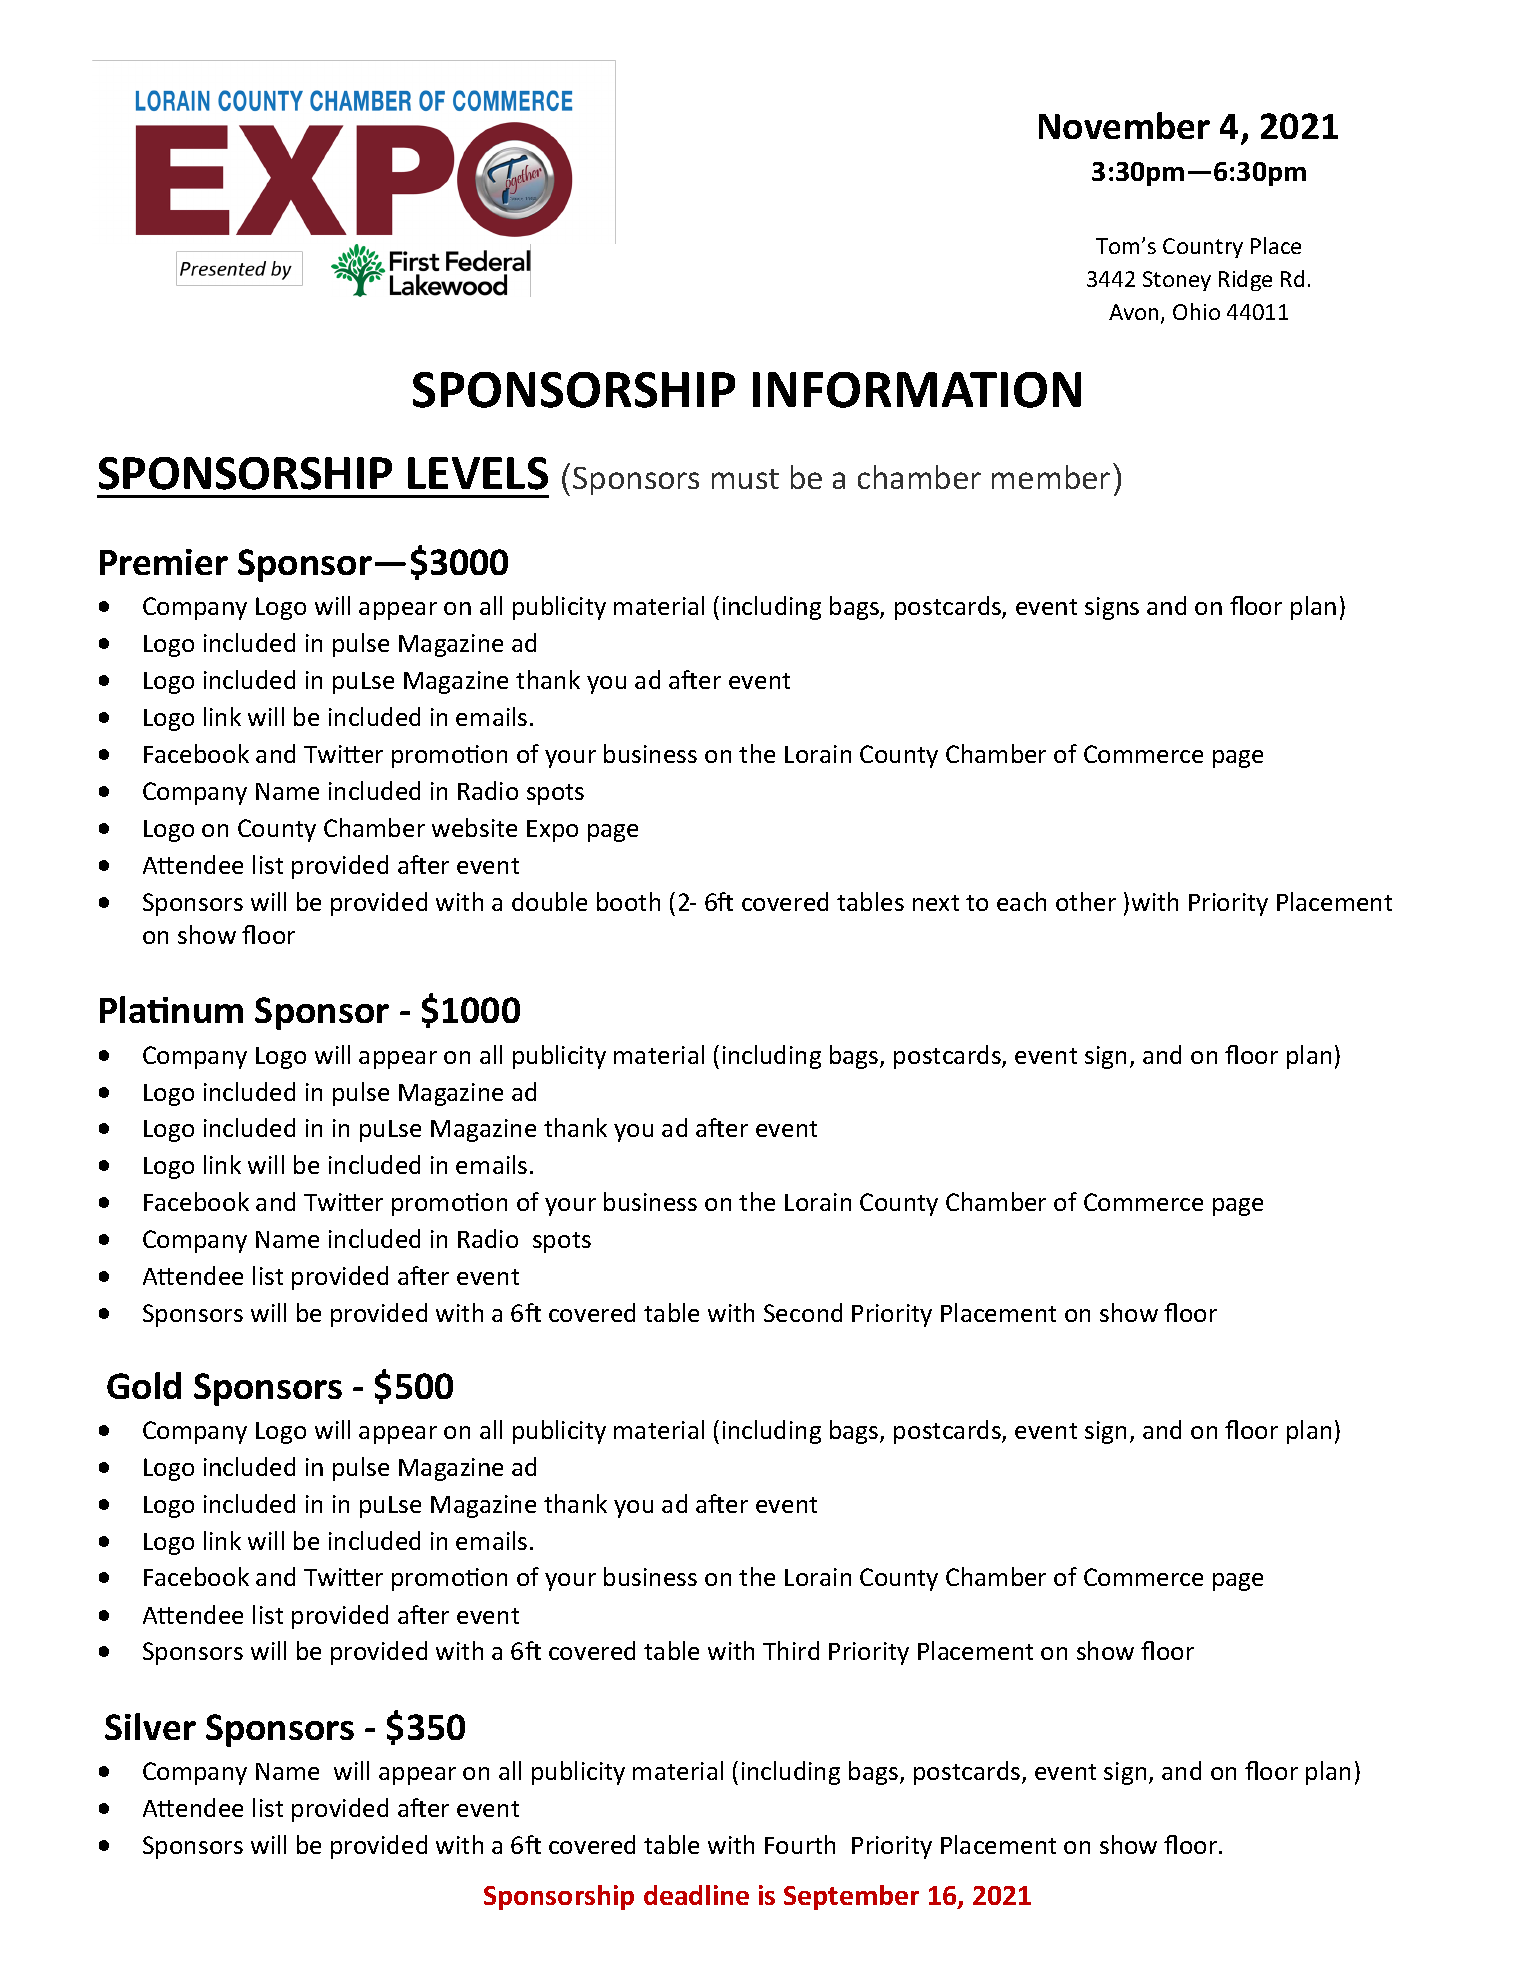  What do you see at coordinates (144, 1385) in the screenshot?
I see `Gold` at bounding box center [144, 1385].
